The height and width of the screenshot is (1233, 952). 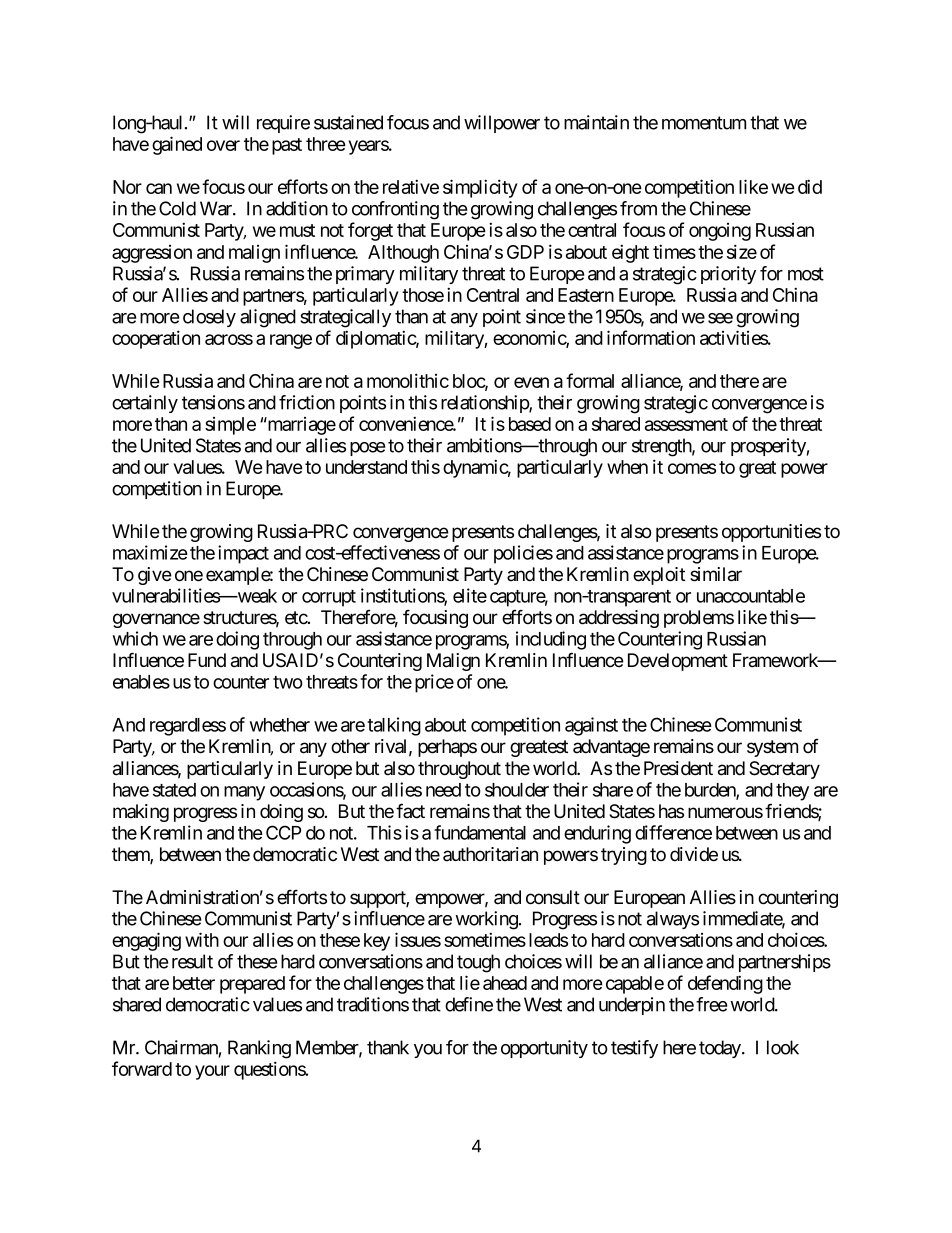 What do you see at coordinates (704, 123) in the screenshot?
I see `momentum` at bounding box center [704, 123].
